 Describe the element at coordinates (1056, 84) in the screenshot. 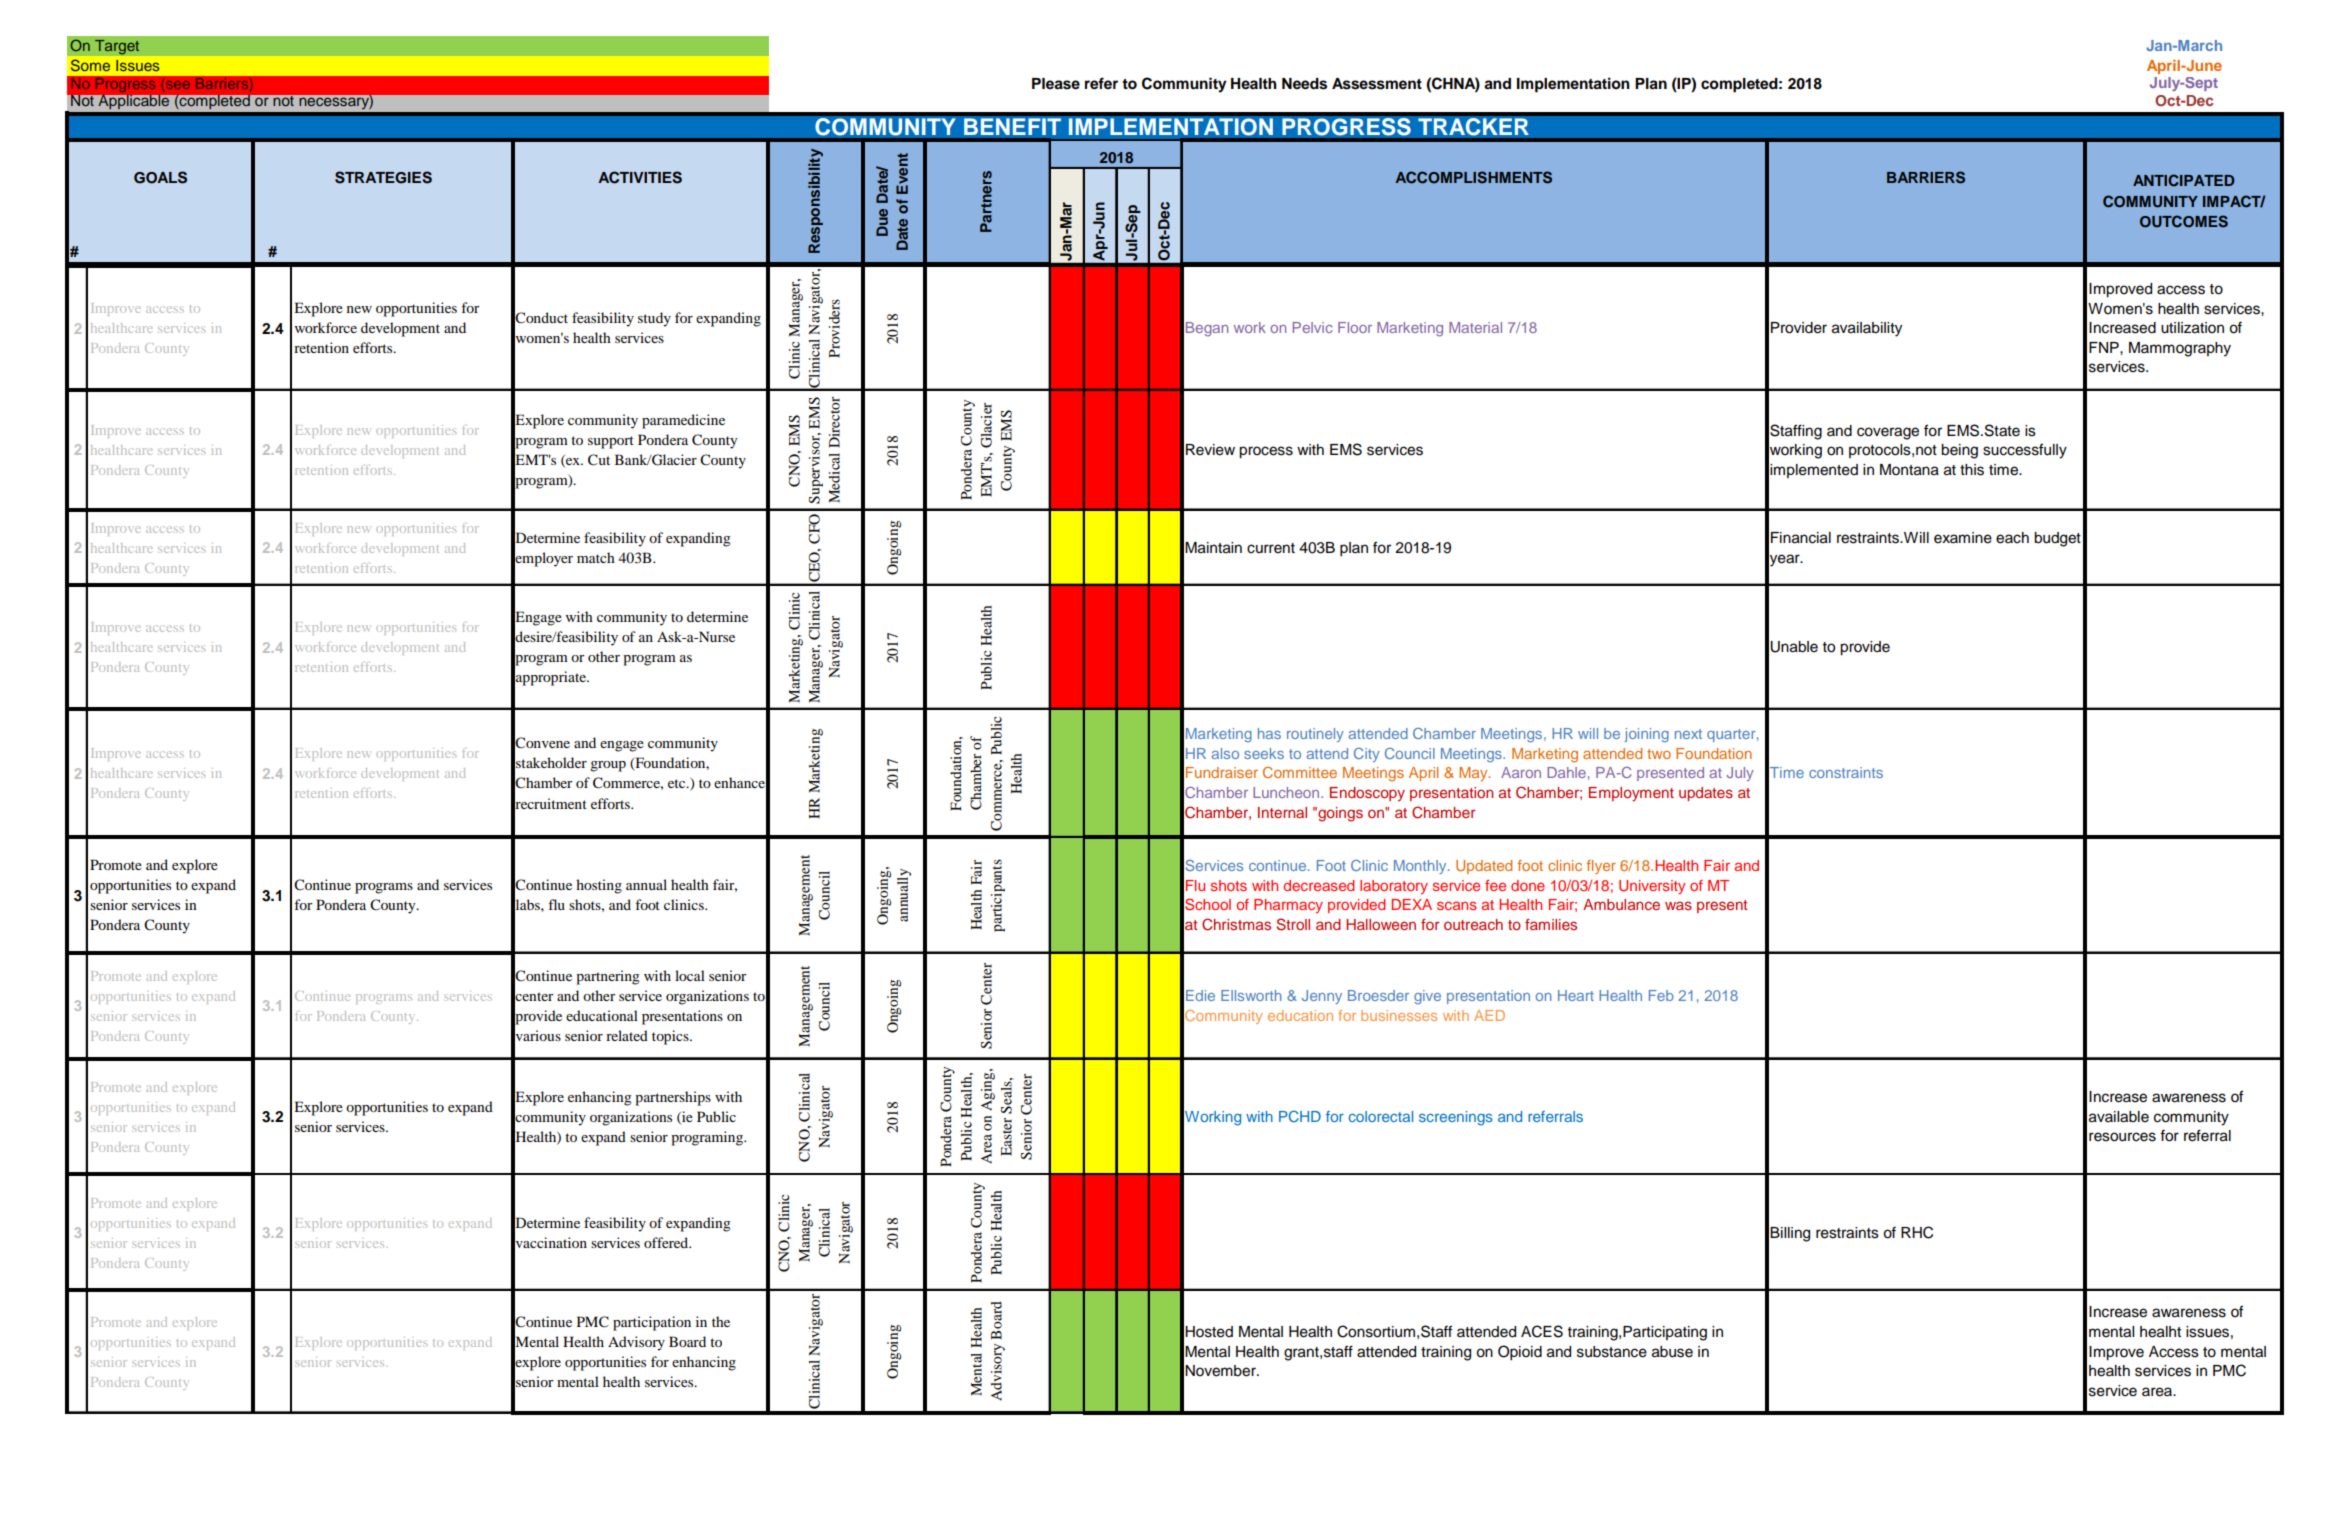

I see `Please` at that location.
